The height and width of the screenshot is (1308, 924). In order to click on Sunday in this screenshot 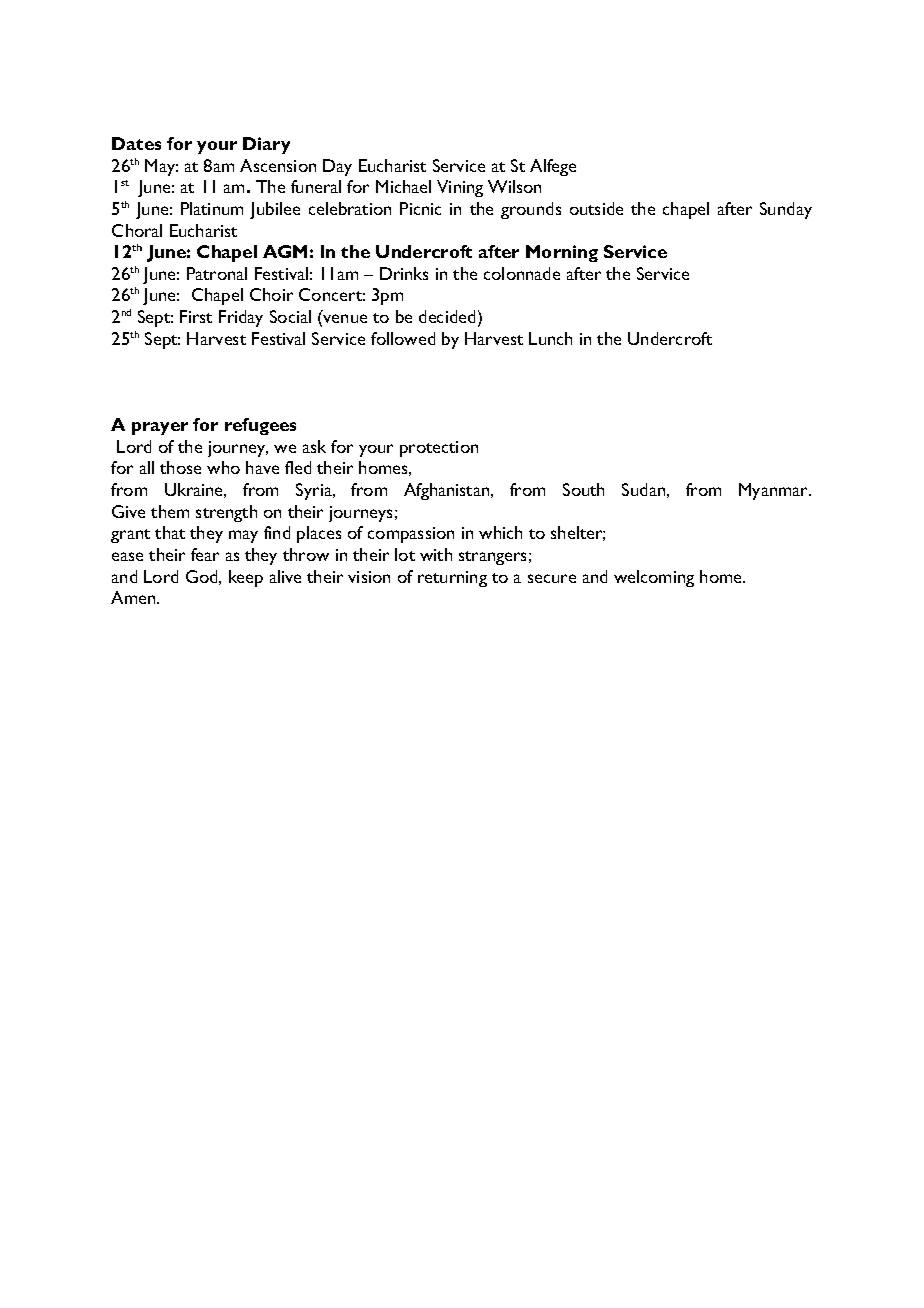, I will do `click(786, 210)`.
